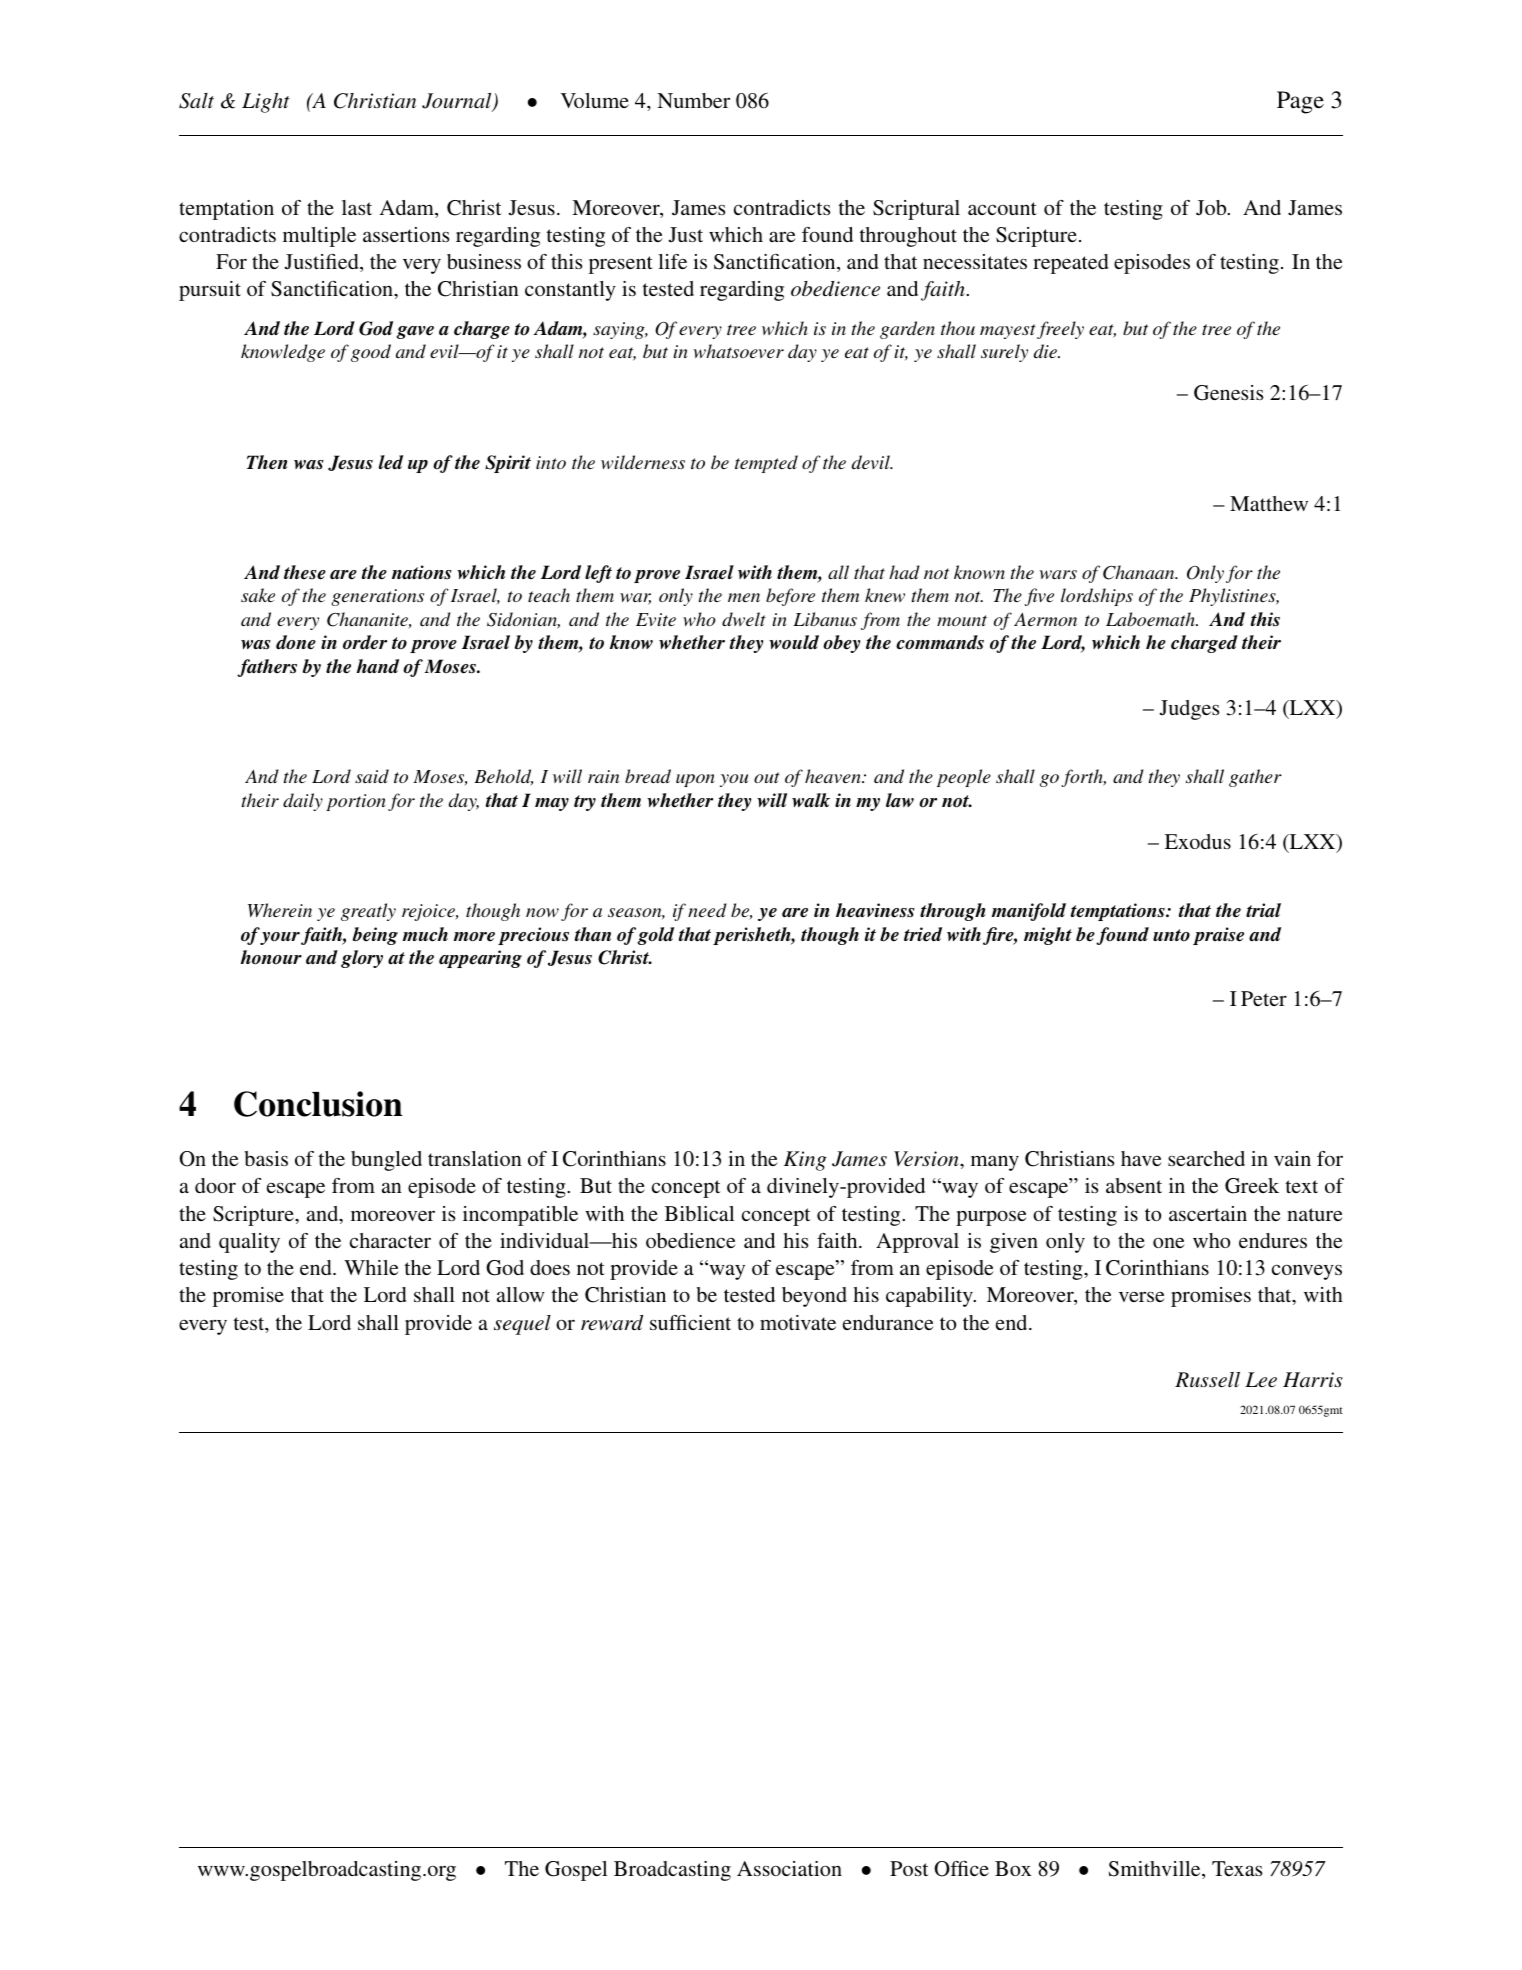 The height and width of the screenshot is (1970, 1522). What do you see at coordinates (789, 1868) in the screenshot?
I see `Association` at bounding box center [789, 1868].
